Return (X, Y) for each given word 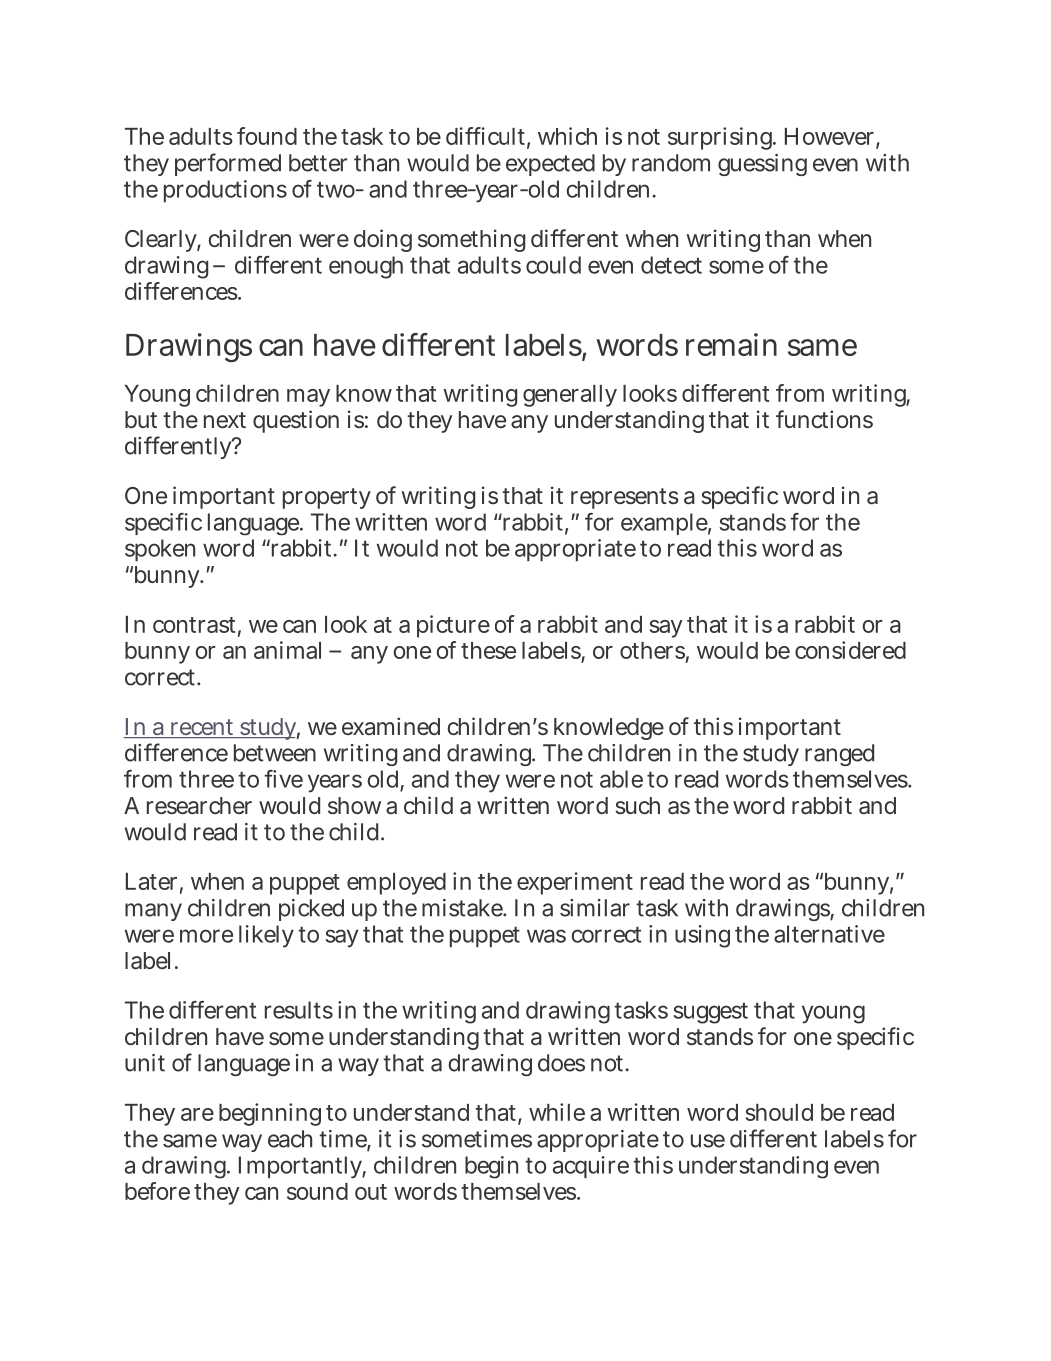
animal (287, 650)
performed (228, 164)
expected (550, 165)
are (197, 1114)
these (488, 650)
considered (850, 650)
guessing (762, 165)
